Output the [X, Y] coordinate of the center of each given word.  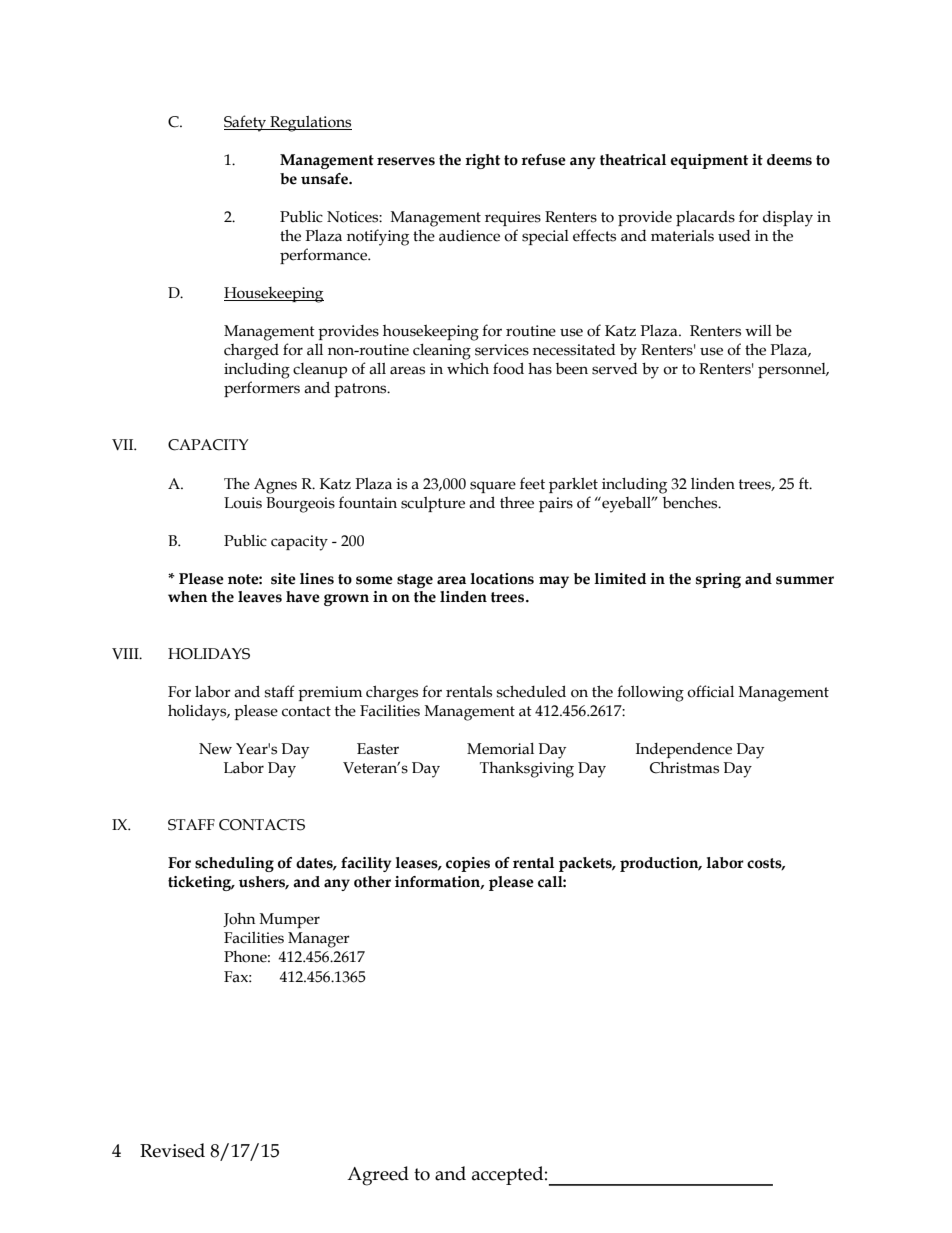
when [188, 597]
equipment [709, 161]
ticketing [201, 883]
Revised [172, 1150]
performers [262, 389]
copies [468, 864]
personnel [793, 370]
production [660, 864]
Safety [246, 123]
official [710, 691]
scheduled [531, 691]
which [468, 369]
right [482, 161]
